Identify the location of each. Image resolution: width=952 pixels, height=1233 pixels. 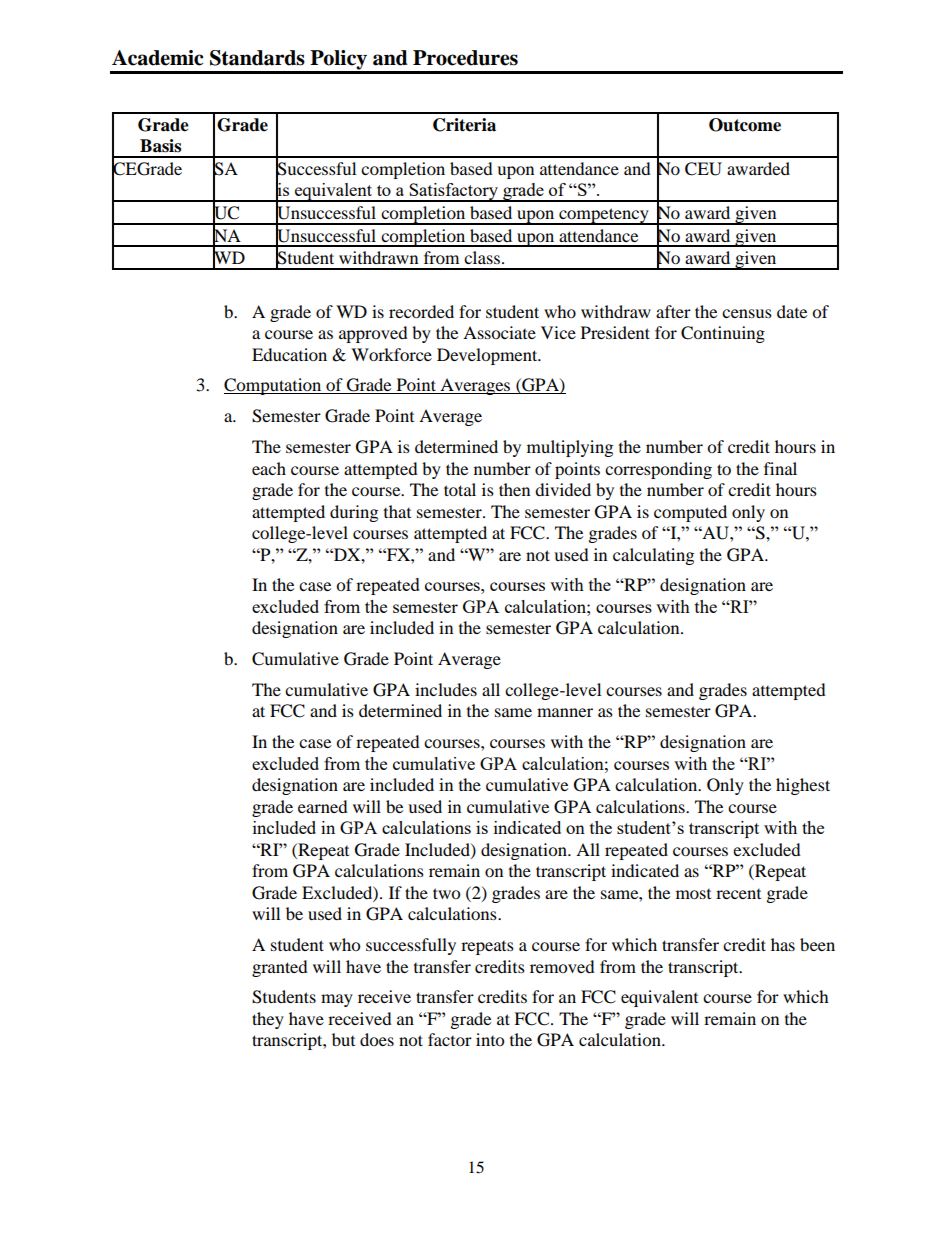
(269, 468).
